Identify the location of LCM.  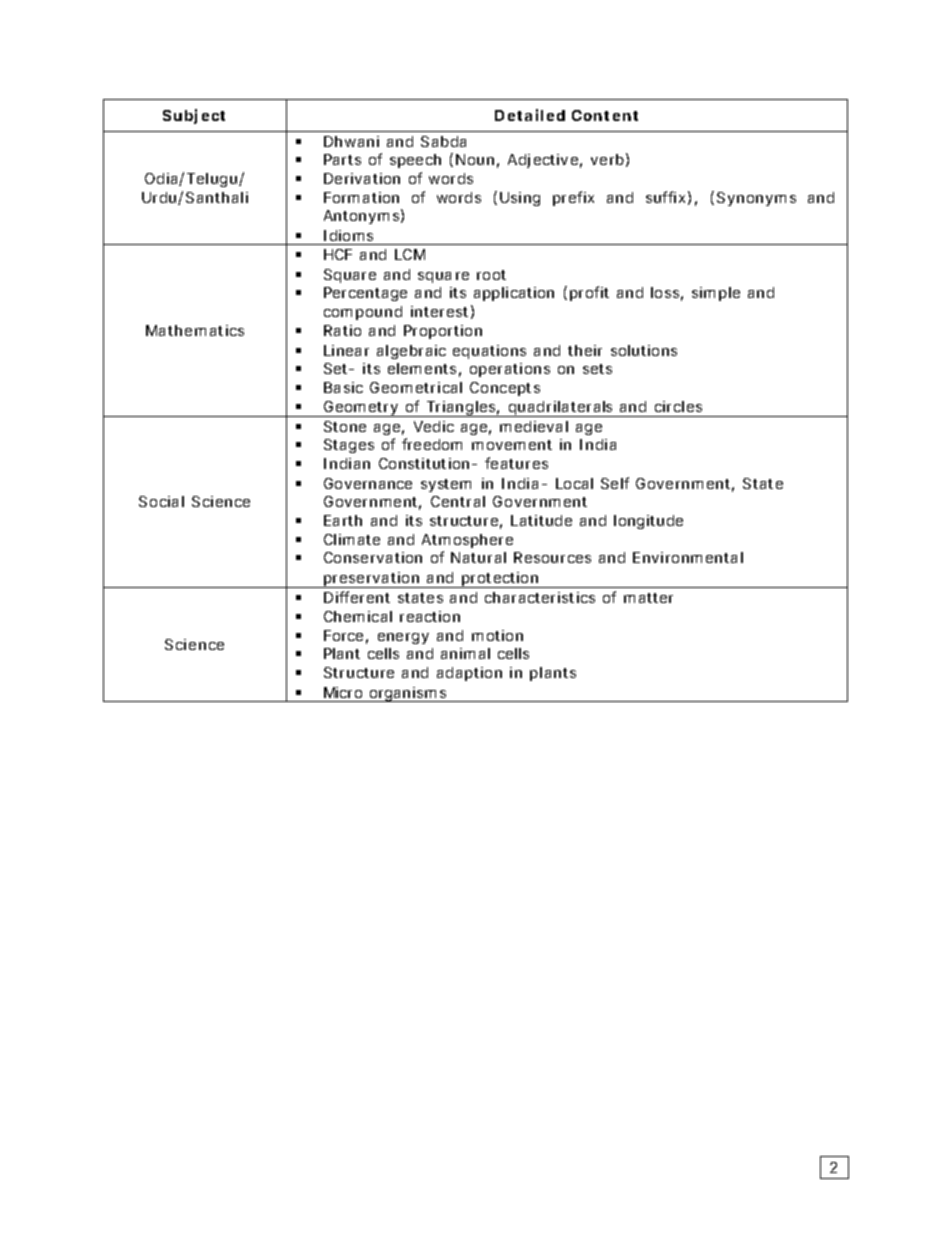
(410, 254).
